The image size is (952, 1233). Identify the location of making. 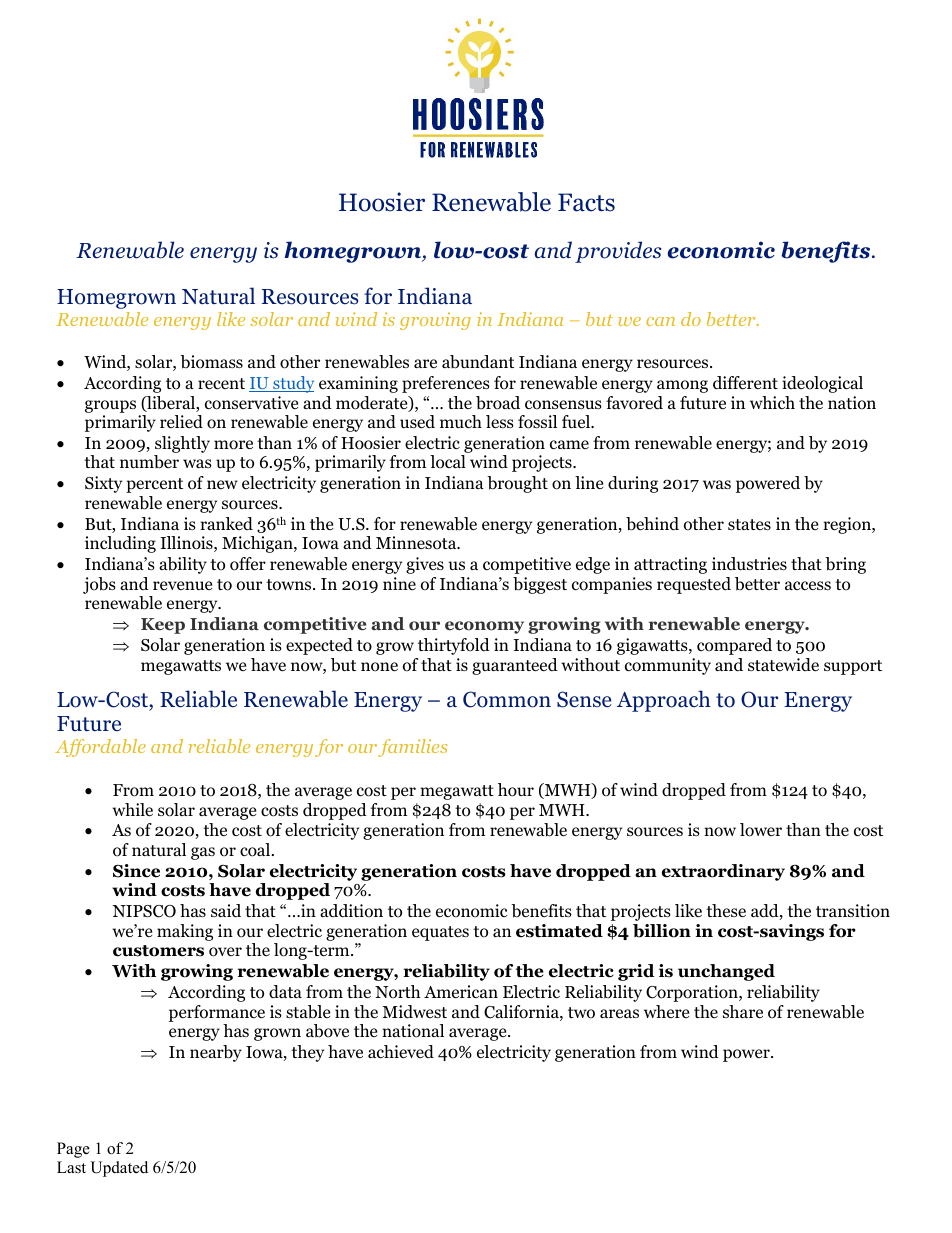
(185, 932).
